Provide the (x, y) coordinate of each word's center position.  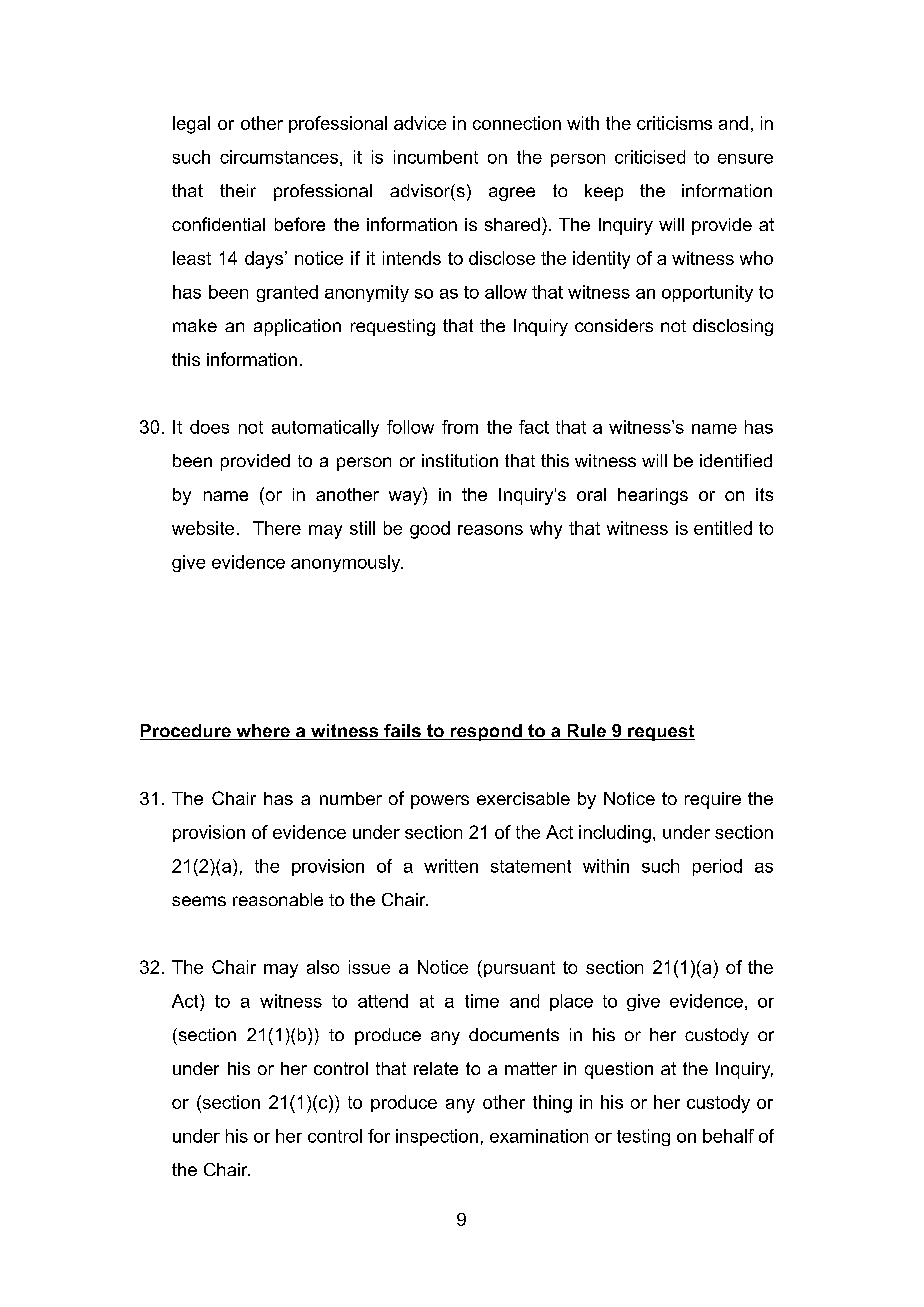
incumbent (436, 157)
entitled (723, 528)
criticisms (674, 123)
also (323, 967)
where (263, 732)
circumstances (279, 157)
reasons (490, 530)
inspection (437, 1137)
